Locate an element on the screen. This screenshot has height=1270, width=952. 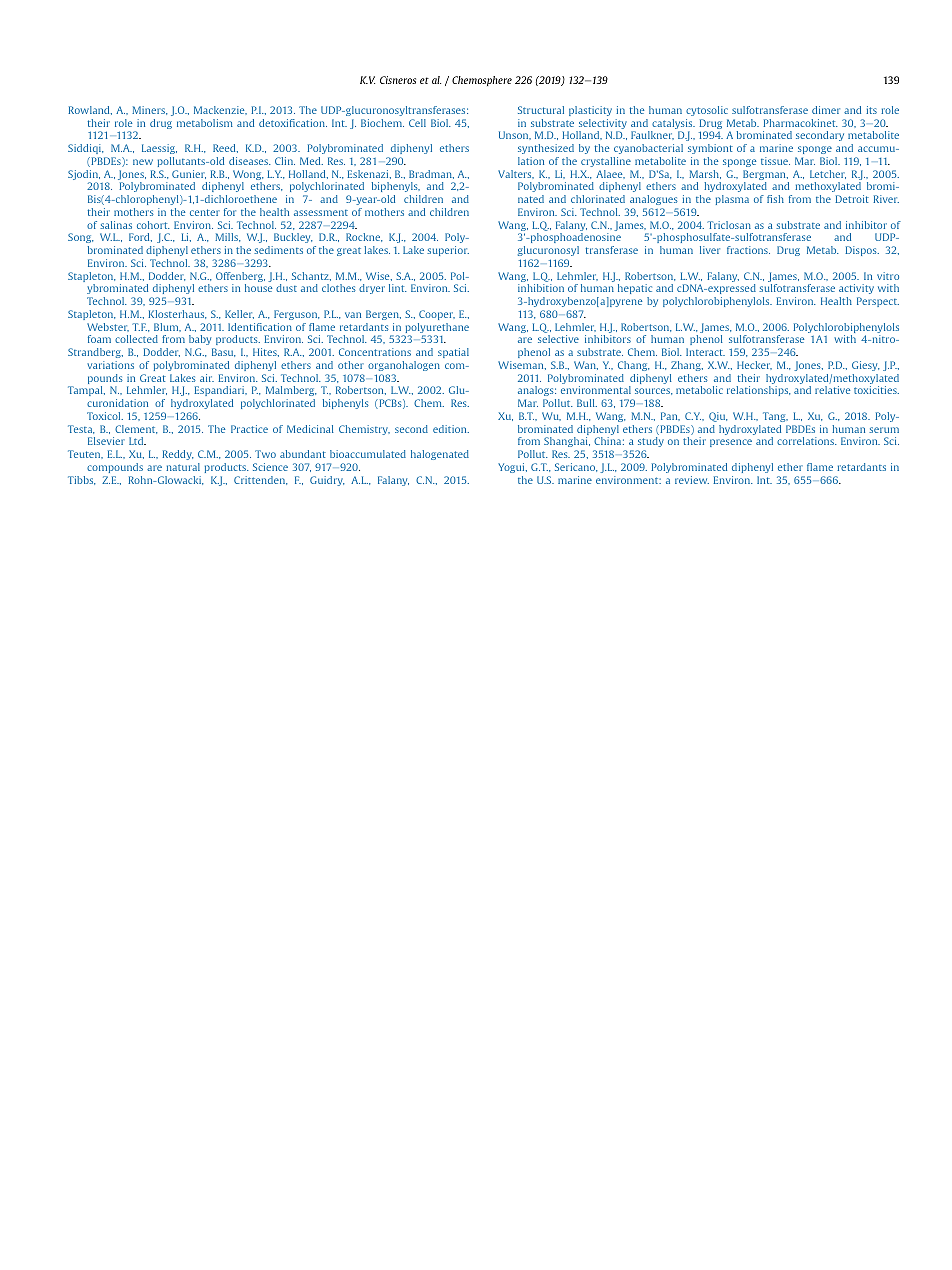
dimer is located at coordinates (826, 110).
